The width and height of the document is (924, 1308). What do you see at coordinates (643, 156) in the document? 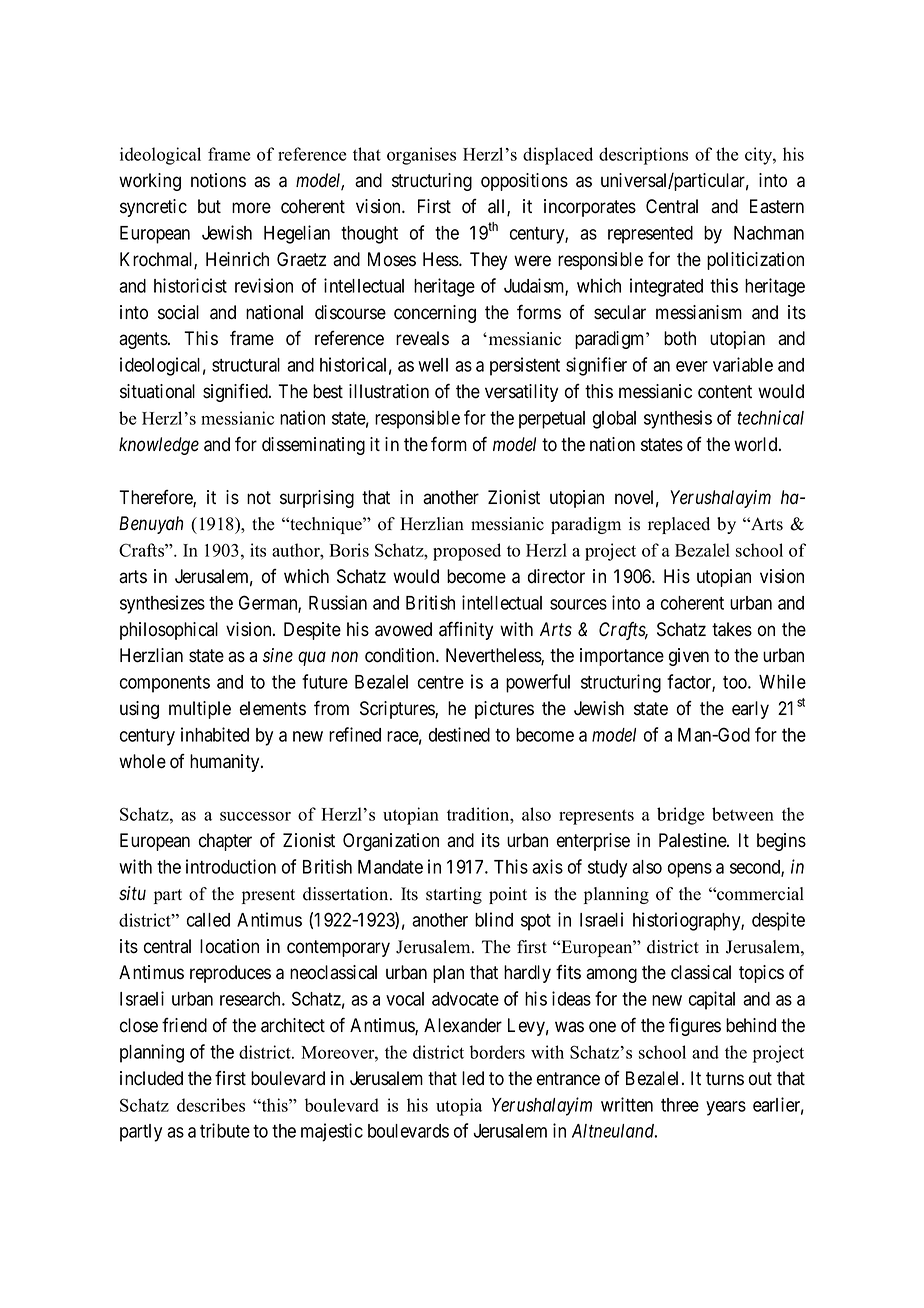
I see `descriptions` at bounding box center [643, 156].
